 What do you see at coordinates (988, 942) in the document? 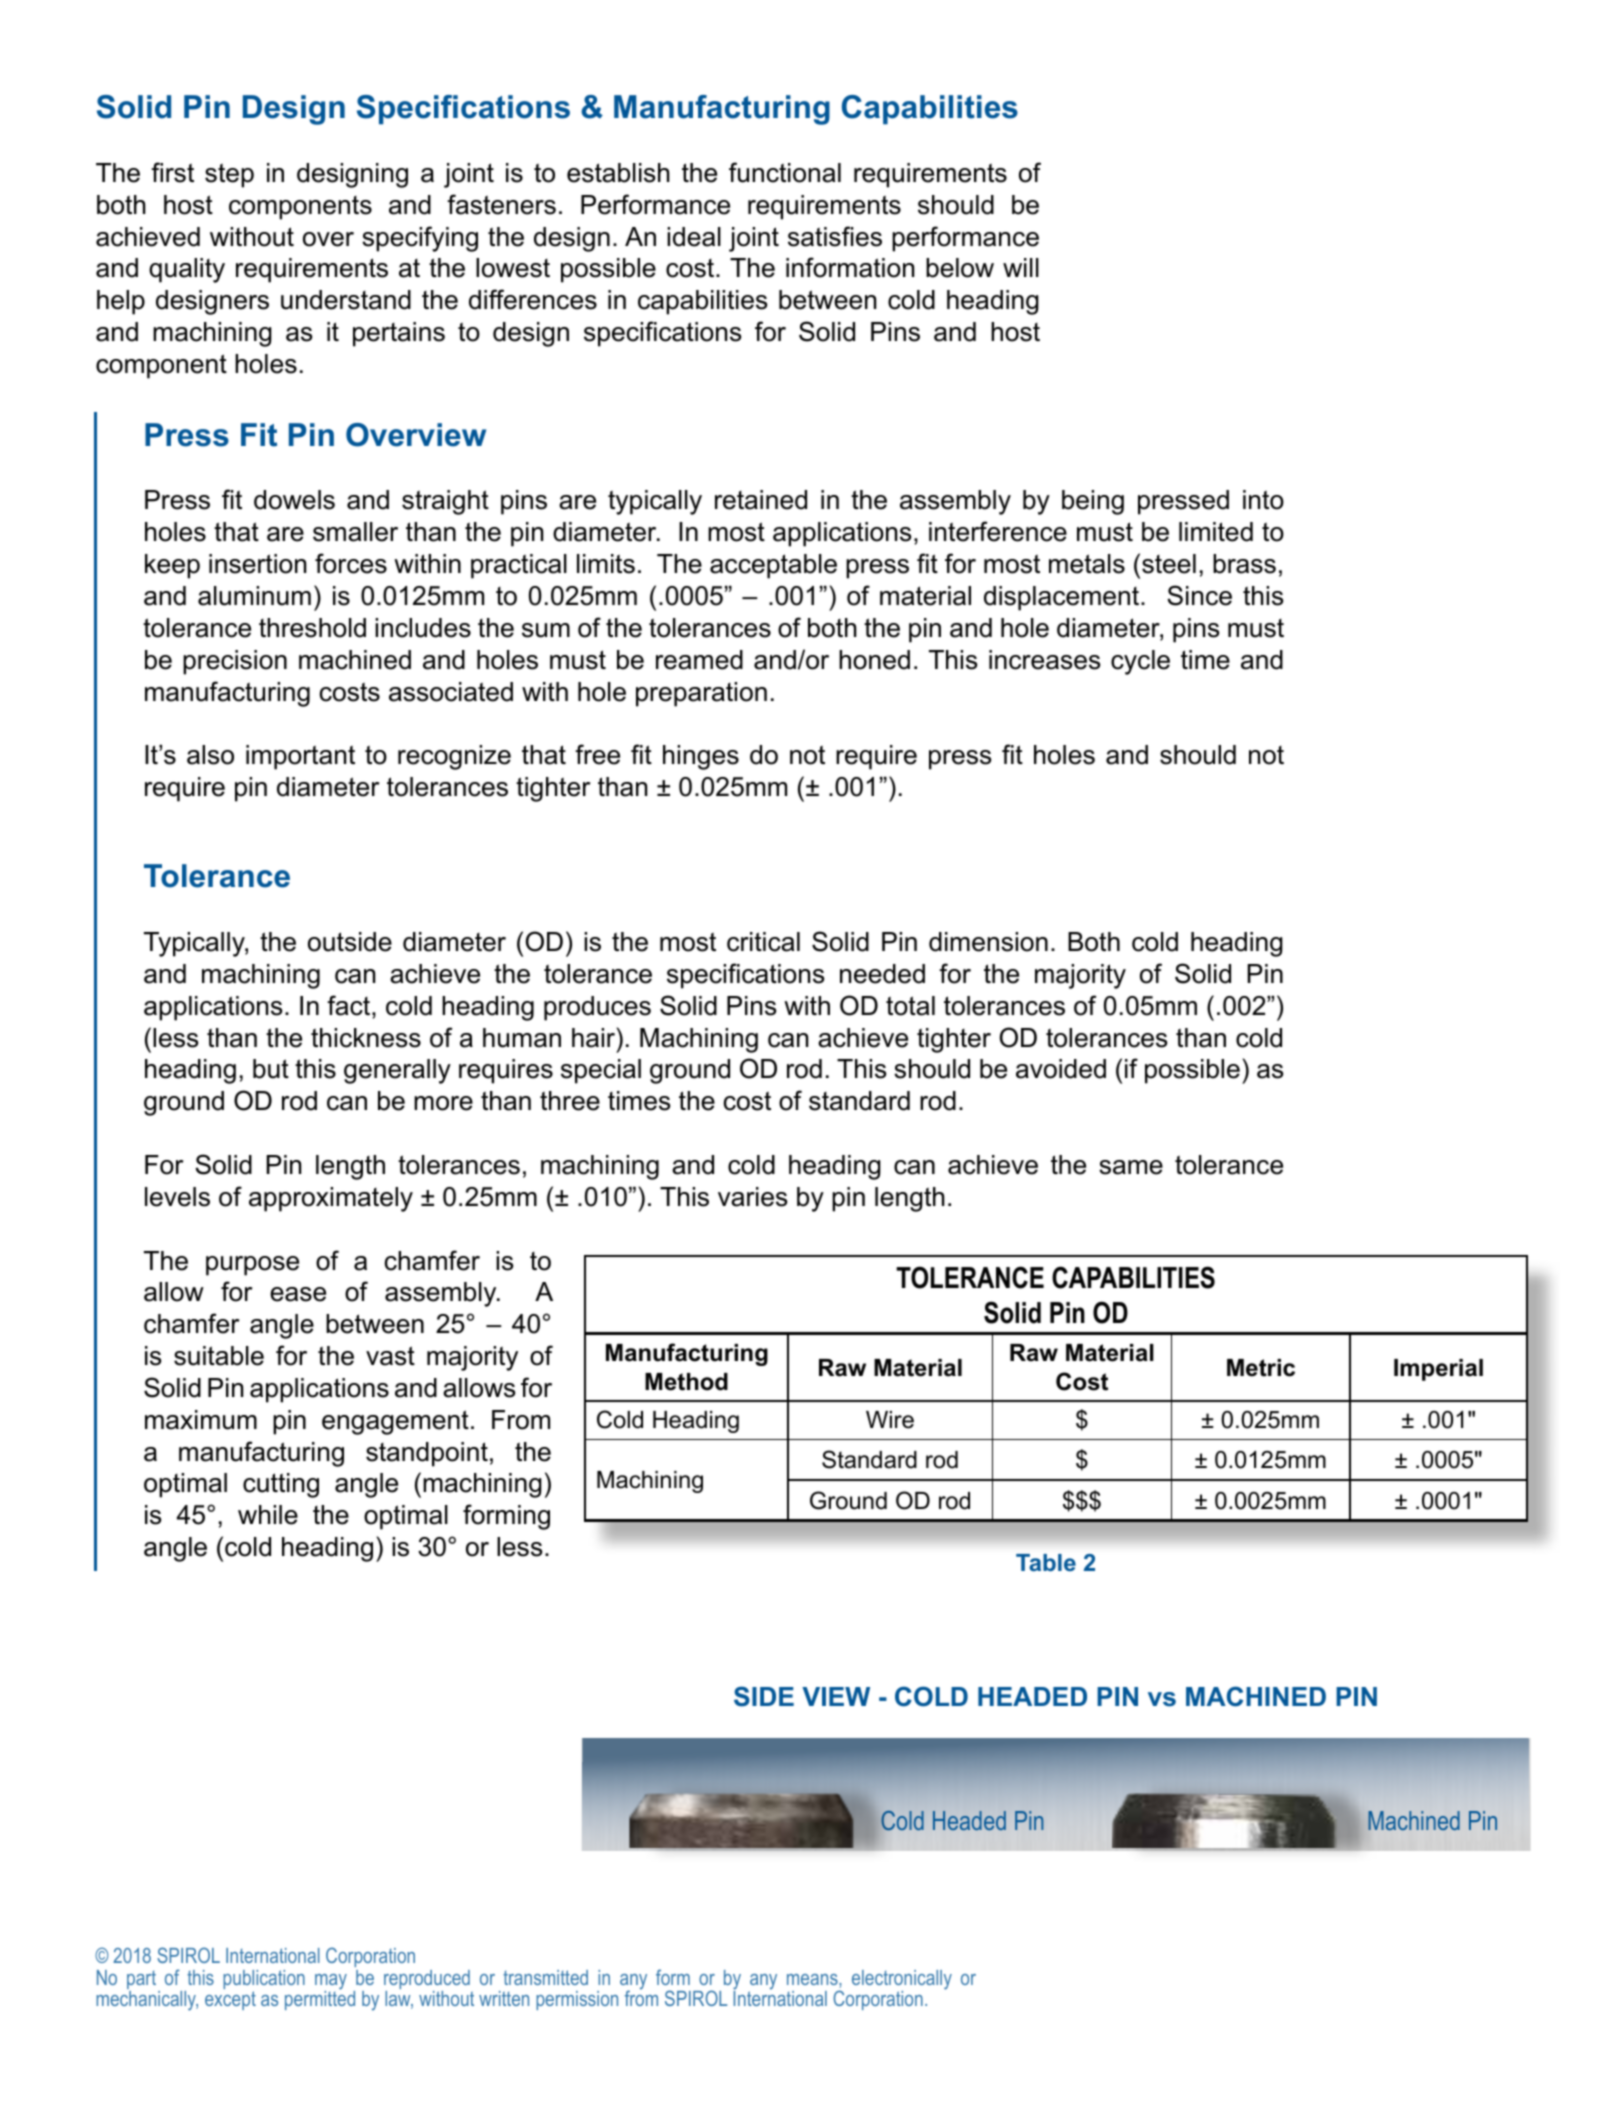
I see `dimension` at bounding box center [988, 942].
